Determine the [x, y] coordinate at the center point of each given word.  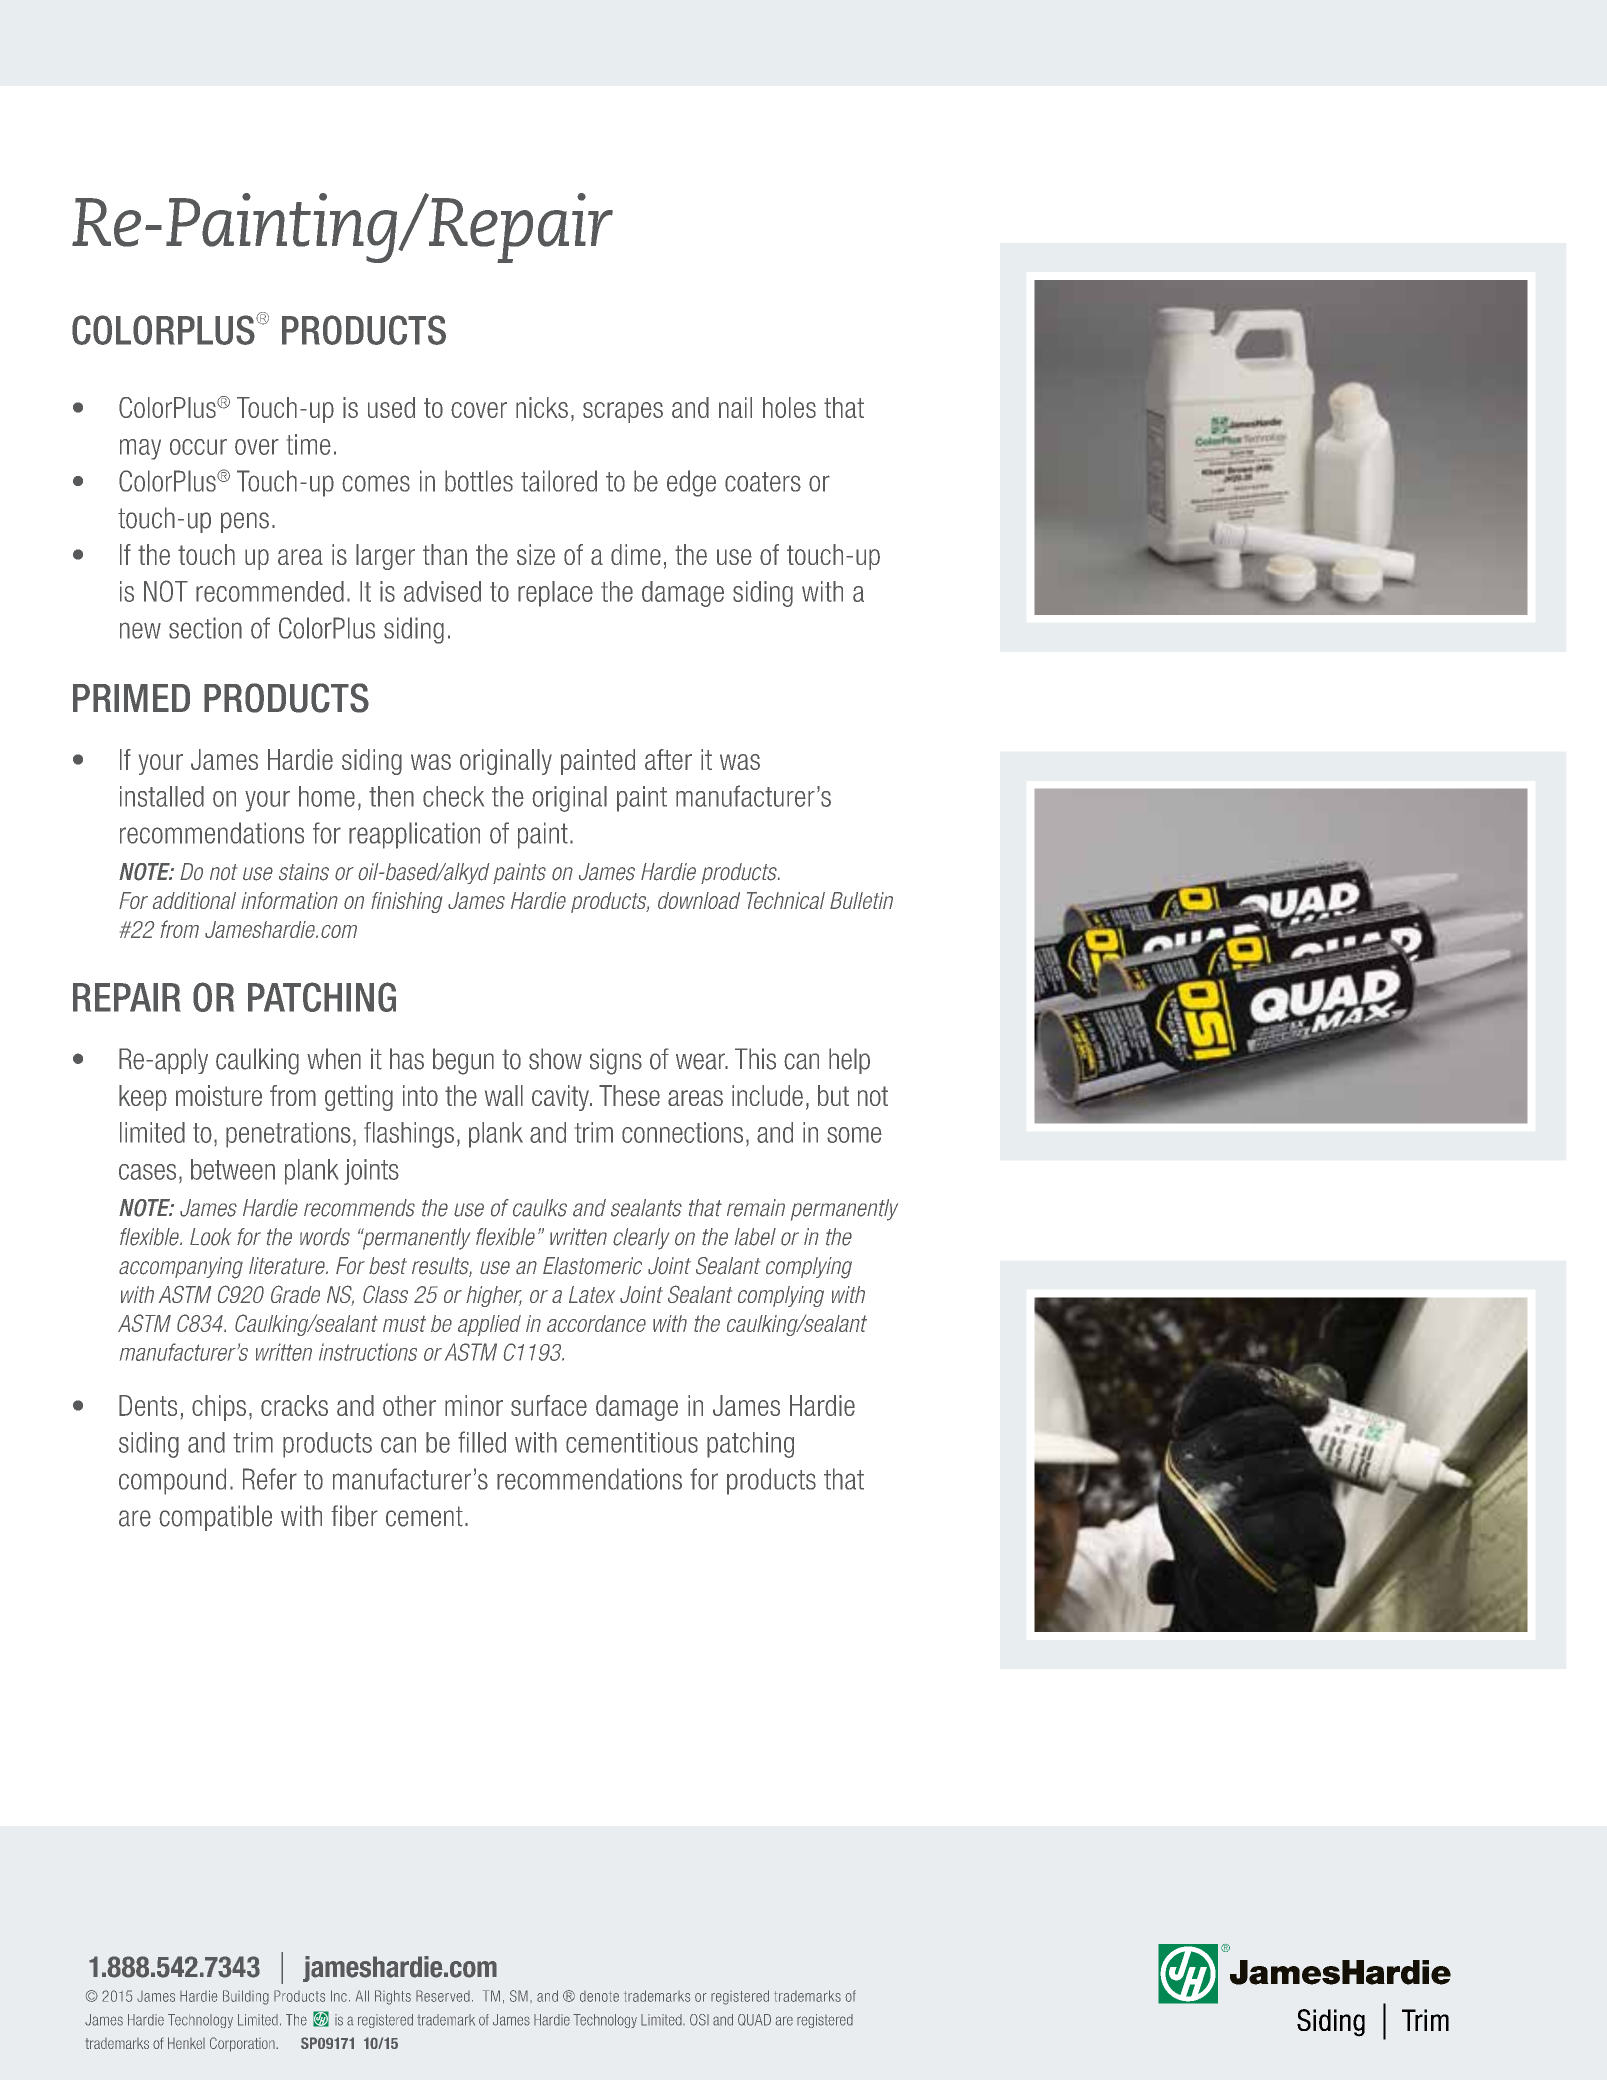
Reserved [443, 1996]
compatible [215, 1518]
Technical [786, 900]
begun [463, 1061]
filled [482, 1442]
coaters [763, 482]
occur [198, 447]
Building [246, 1997]
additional [194, 900]
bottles [479, 481]
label [755, 1237]
